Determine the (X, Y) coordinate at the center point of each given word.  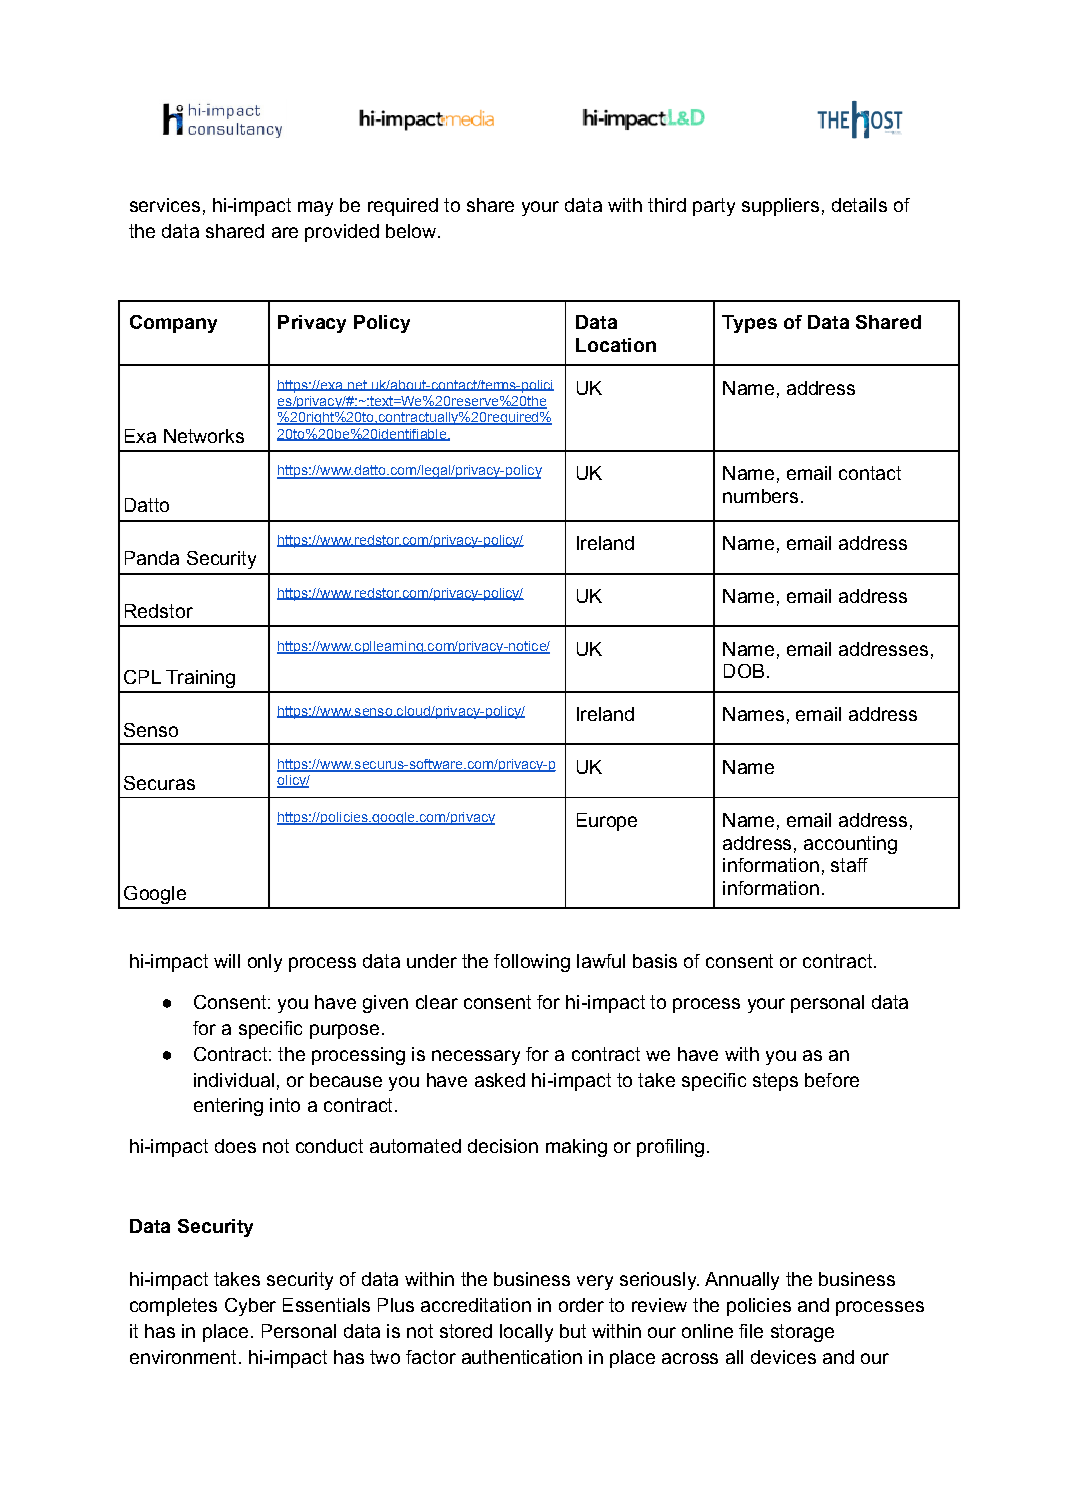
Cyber (250, 1307)
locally (526, 1333)
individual (234, 1080)
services (165, 205)
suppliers (780, 207)
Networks (204, 436)
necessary (476, 1057)
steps (775, 1082)
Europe (607, 822)
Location (616, 345)
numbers (760, 496)
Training (200, 679)
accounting (850, 845)
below (412, 231)
